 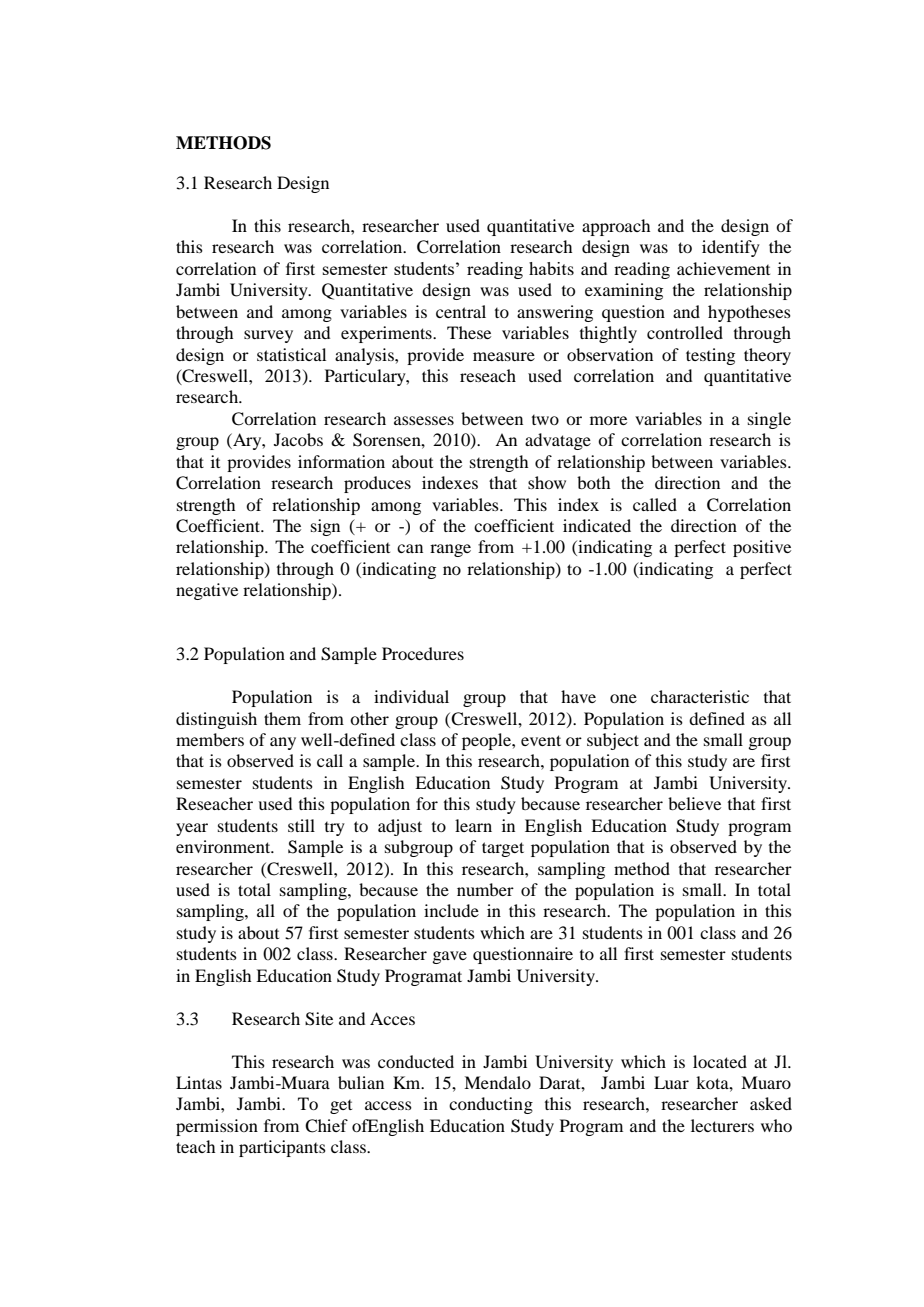 What do you see at coordinates (694, 803) in the page?
I see `believe` at bounding box center [694, 803].
